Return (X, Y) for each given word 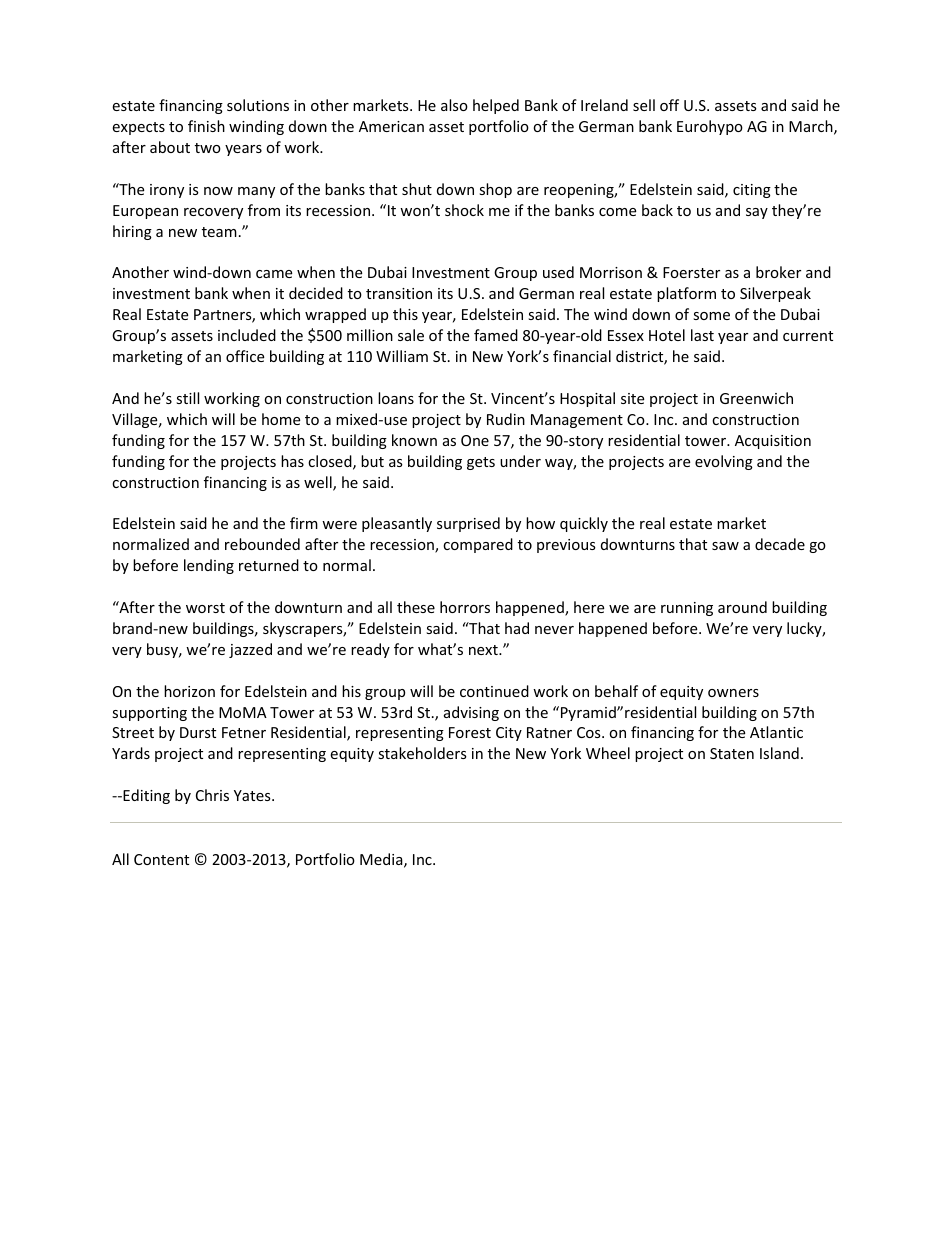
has (292, 461)
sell (644, 105)
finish (206, 126)
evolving (724, 462)
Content (161, 859)
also (454, 105)
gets (481, 463)
